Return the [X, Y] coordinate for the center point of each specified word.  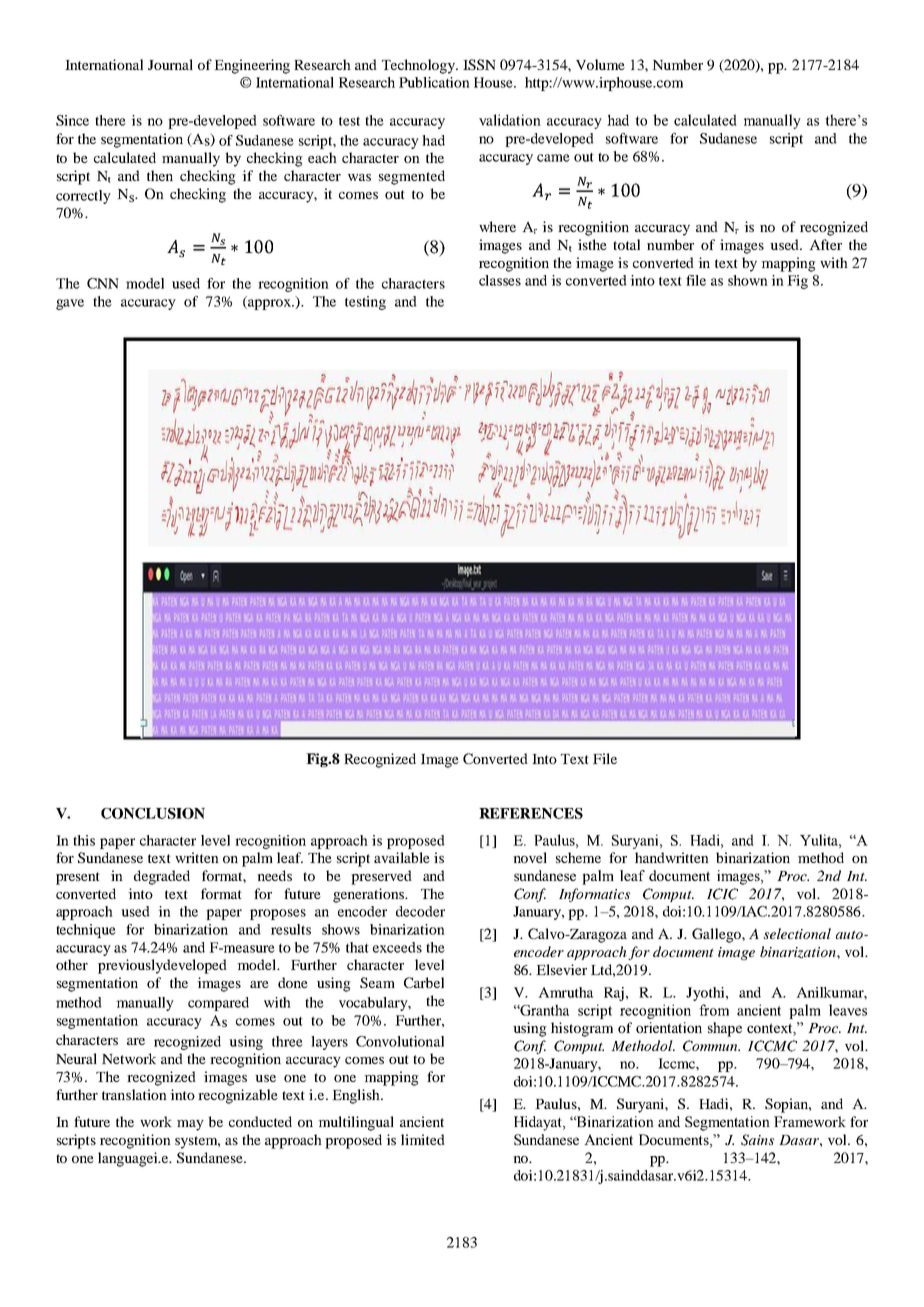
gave [70, 304]
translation [134, 1094]
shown [748, 280]
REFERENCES [531, 813]
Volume [600, 64]
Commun [711, 1046]
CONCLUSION [153, 813]
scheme [578, 857]
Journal [170, 64]
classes [500, 280]
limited [423, 1139]
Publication [434, 82]
